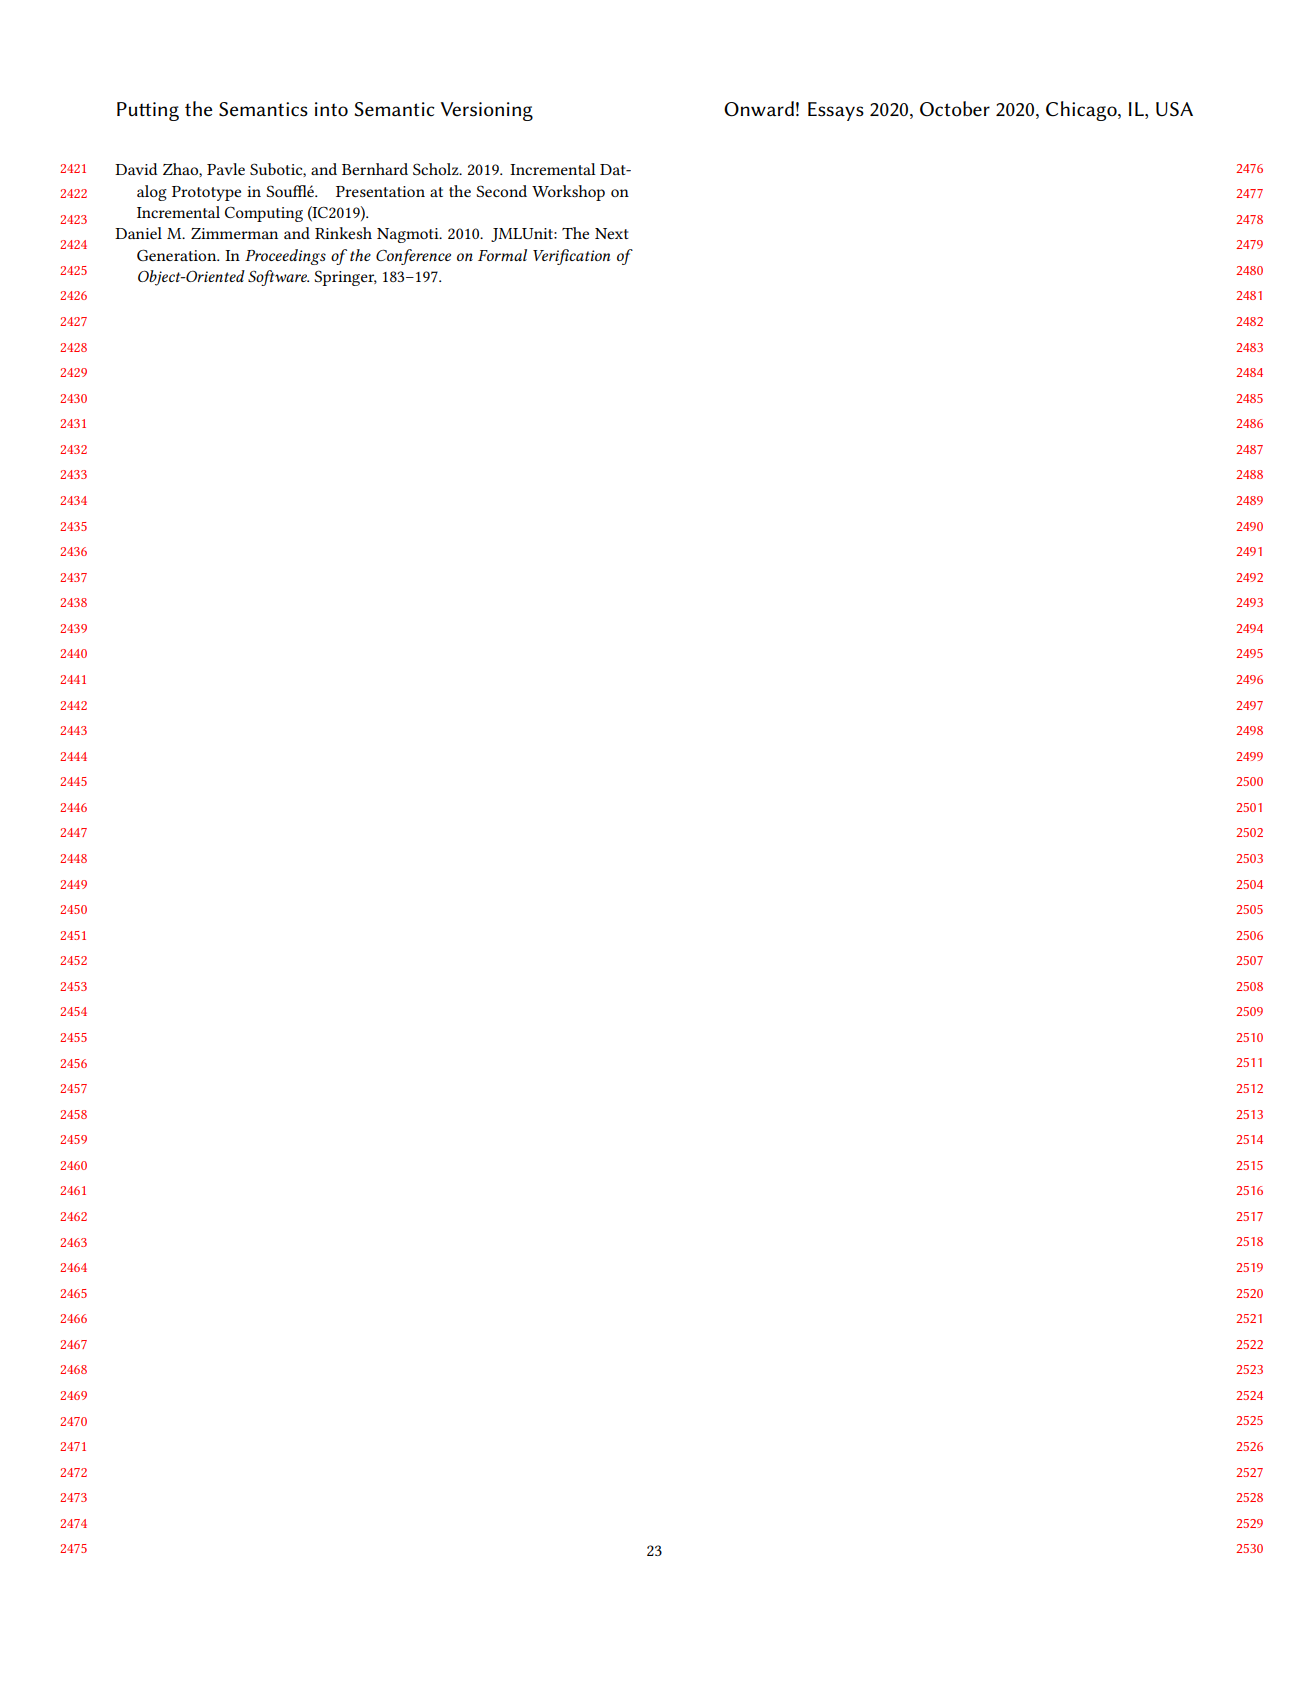  What do you see at coordinates (331, 109) in the document?
I see `into` at bounding box center [331, 109].
